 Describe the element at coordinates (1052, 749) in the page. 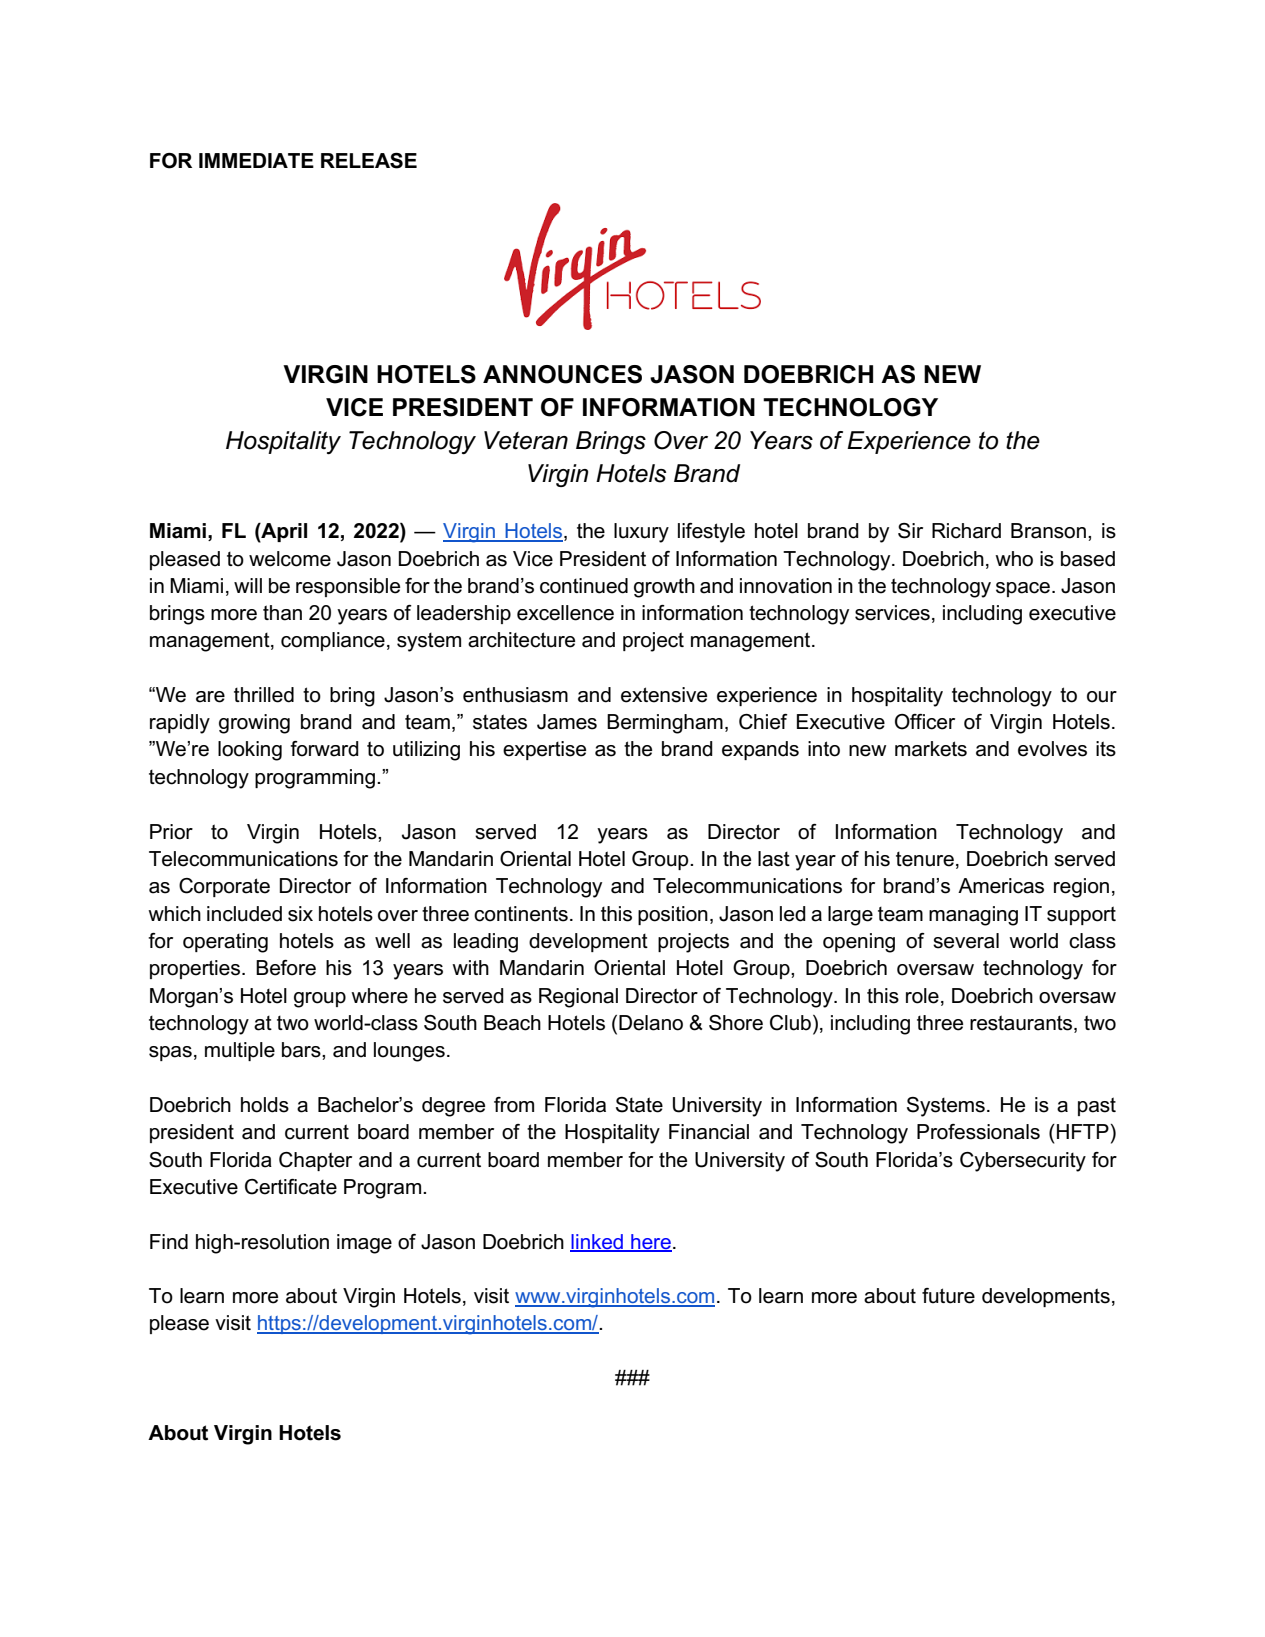

I see `evolves` at that location.
